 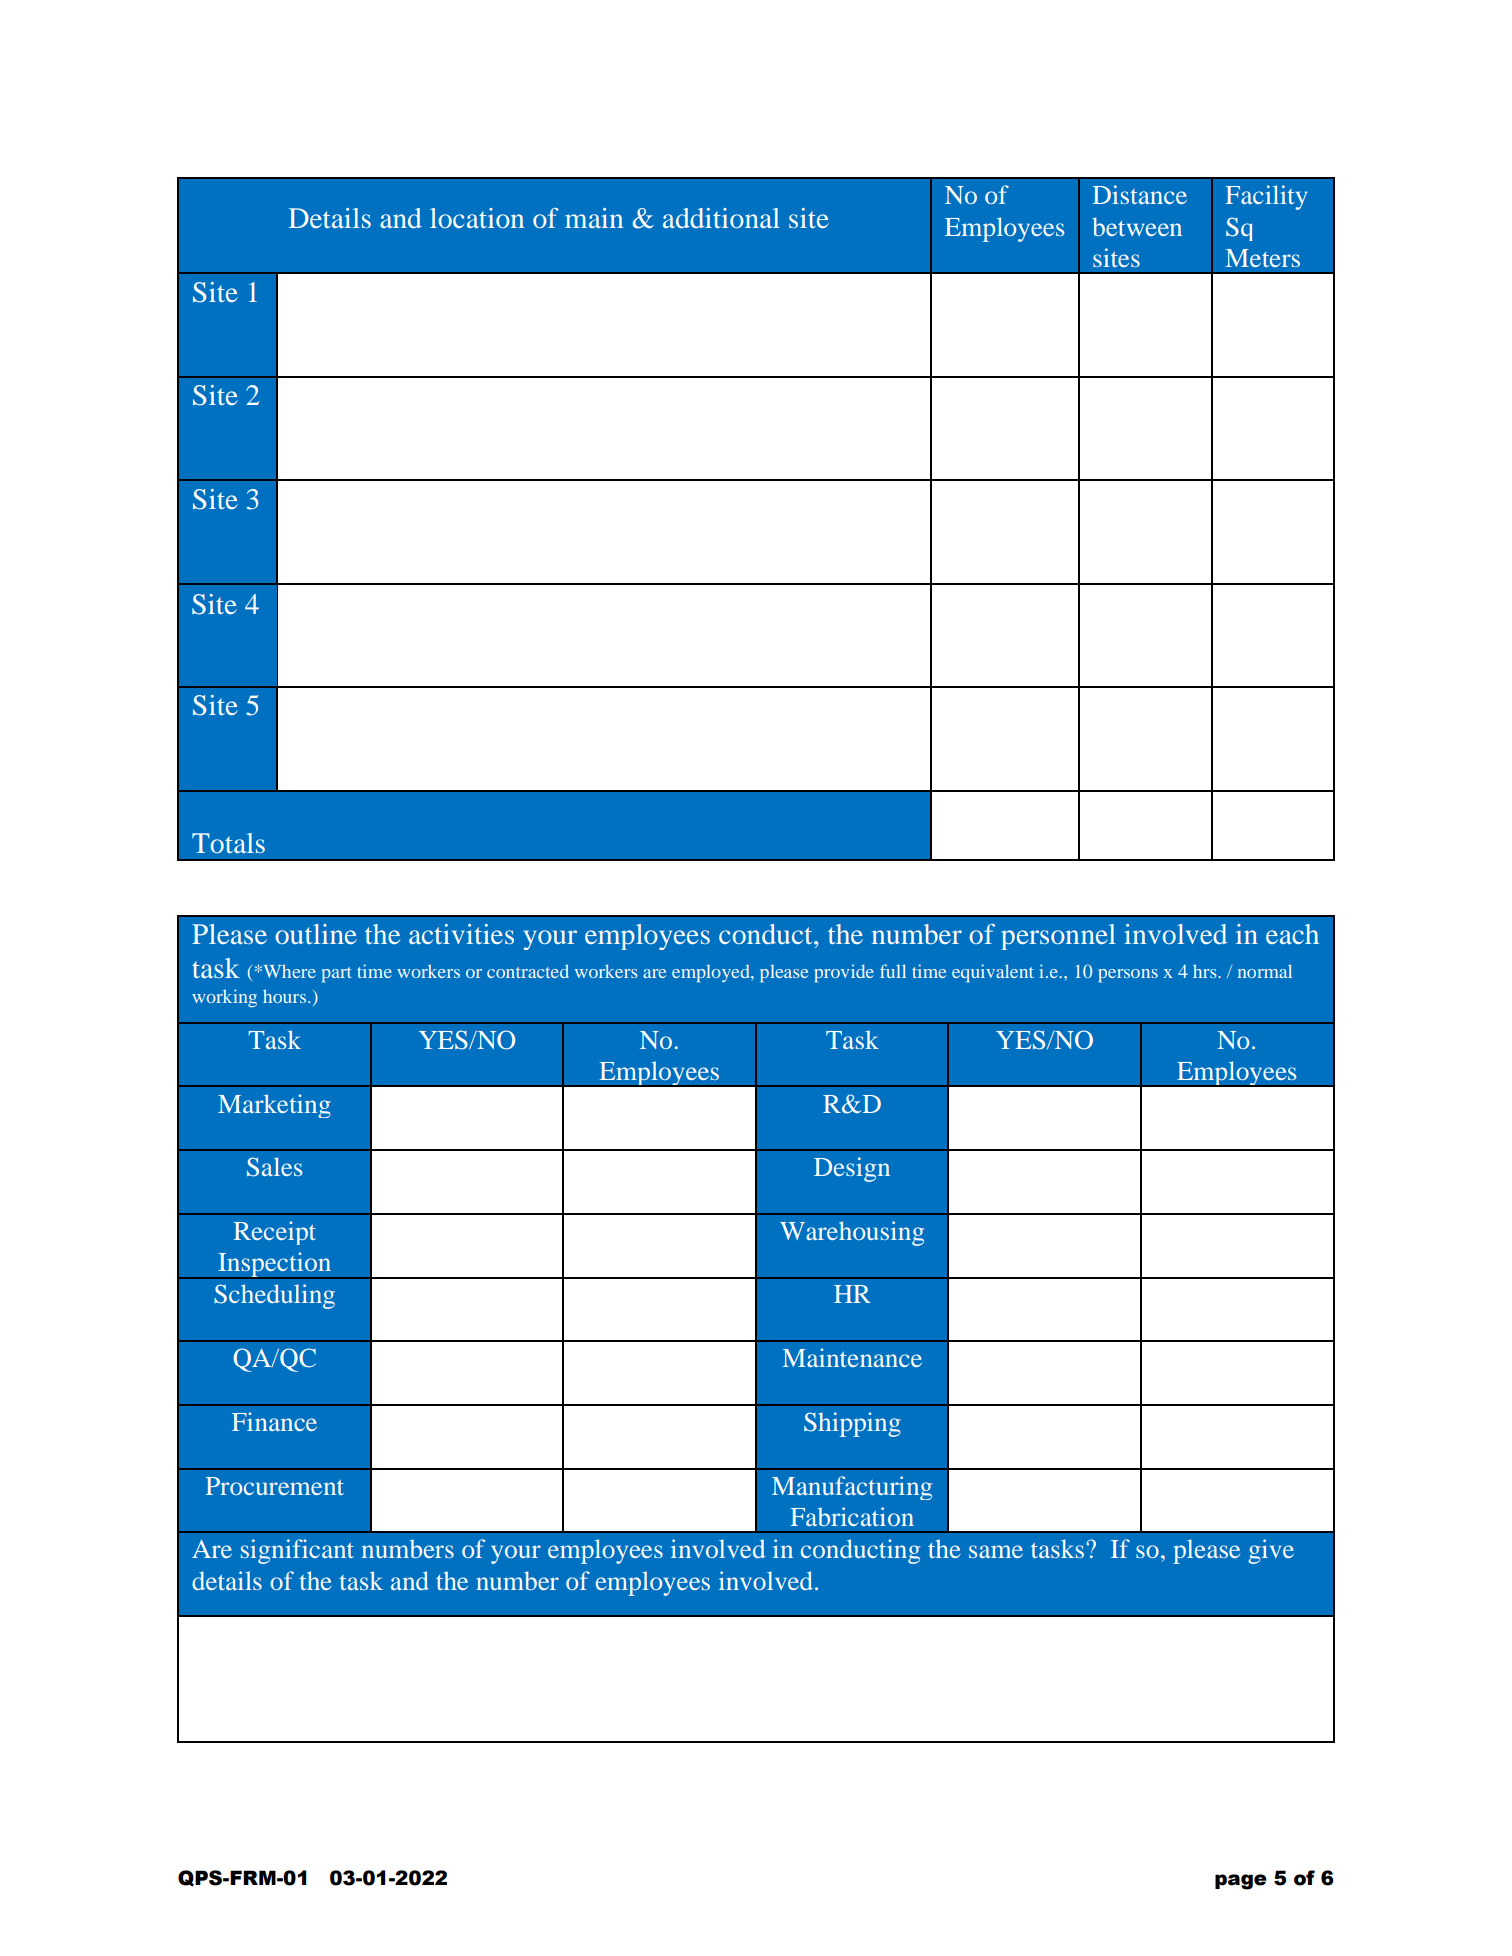 What do you see at coordinates (477, 218) in the screenshot?
I see `location` at bounding box center [477, 218].
